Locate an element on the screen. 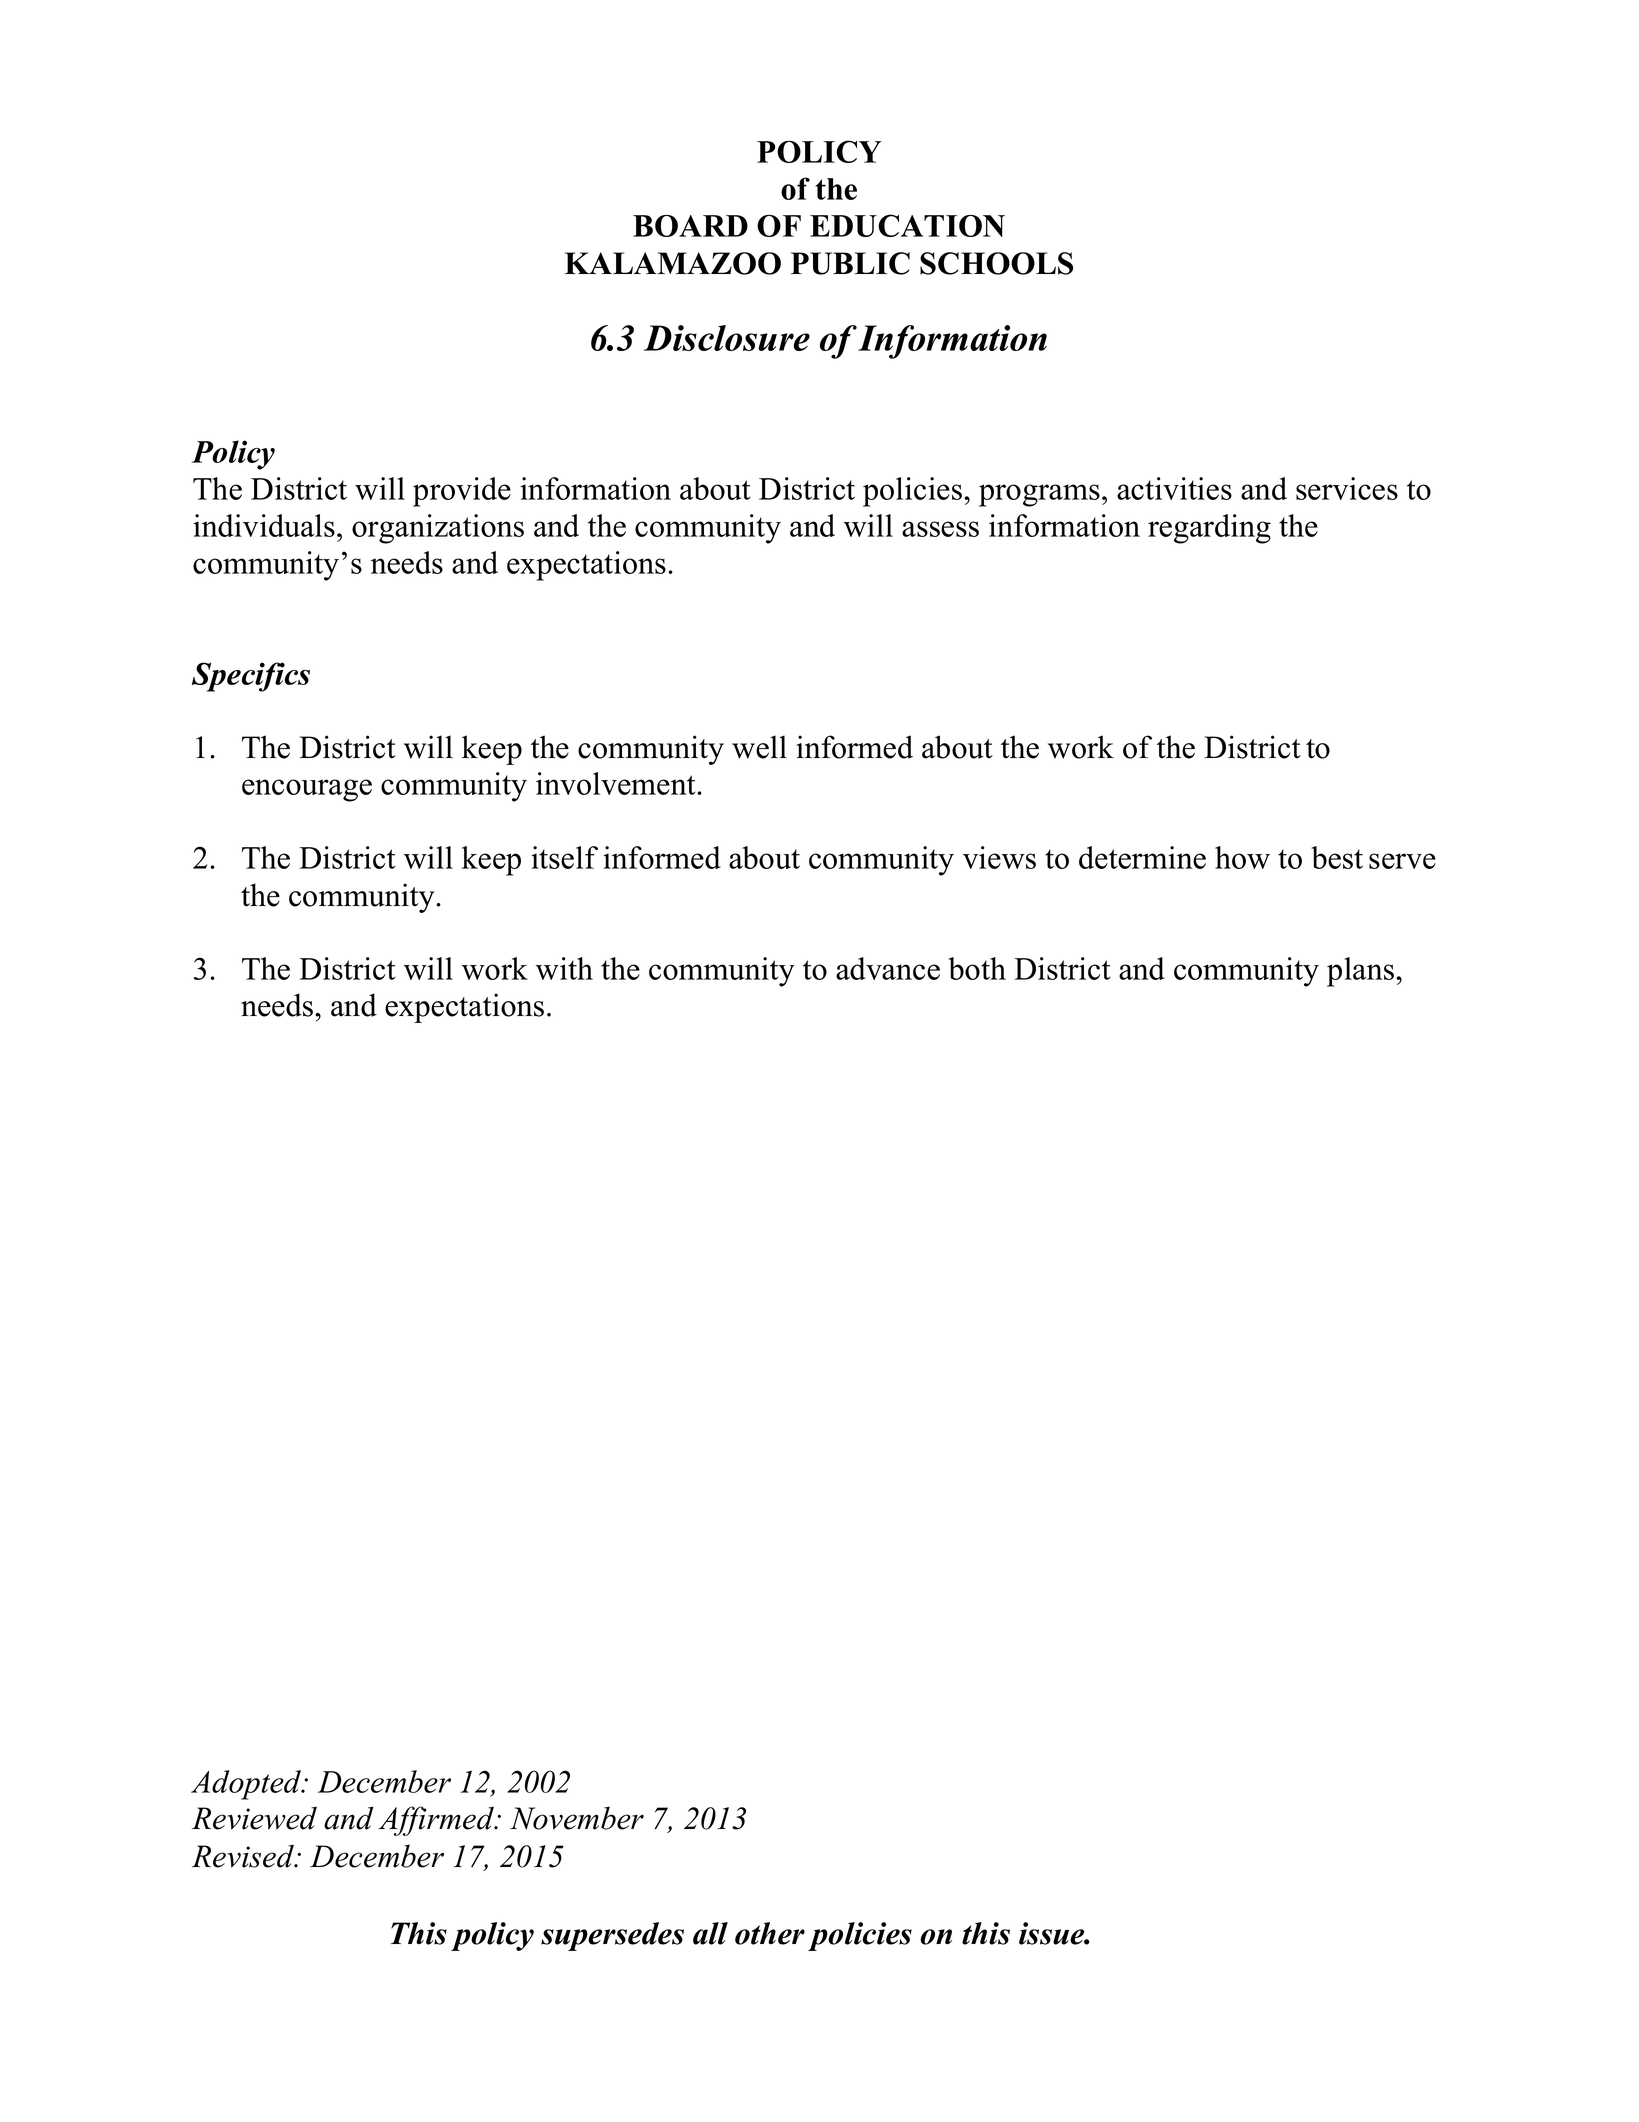 Image resolution: width=1639 pixels, height=2122 pixels. SCHOOLS is located at coordinates (996, 263).
